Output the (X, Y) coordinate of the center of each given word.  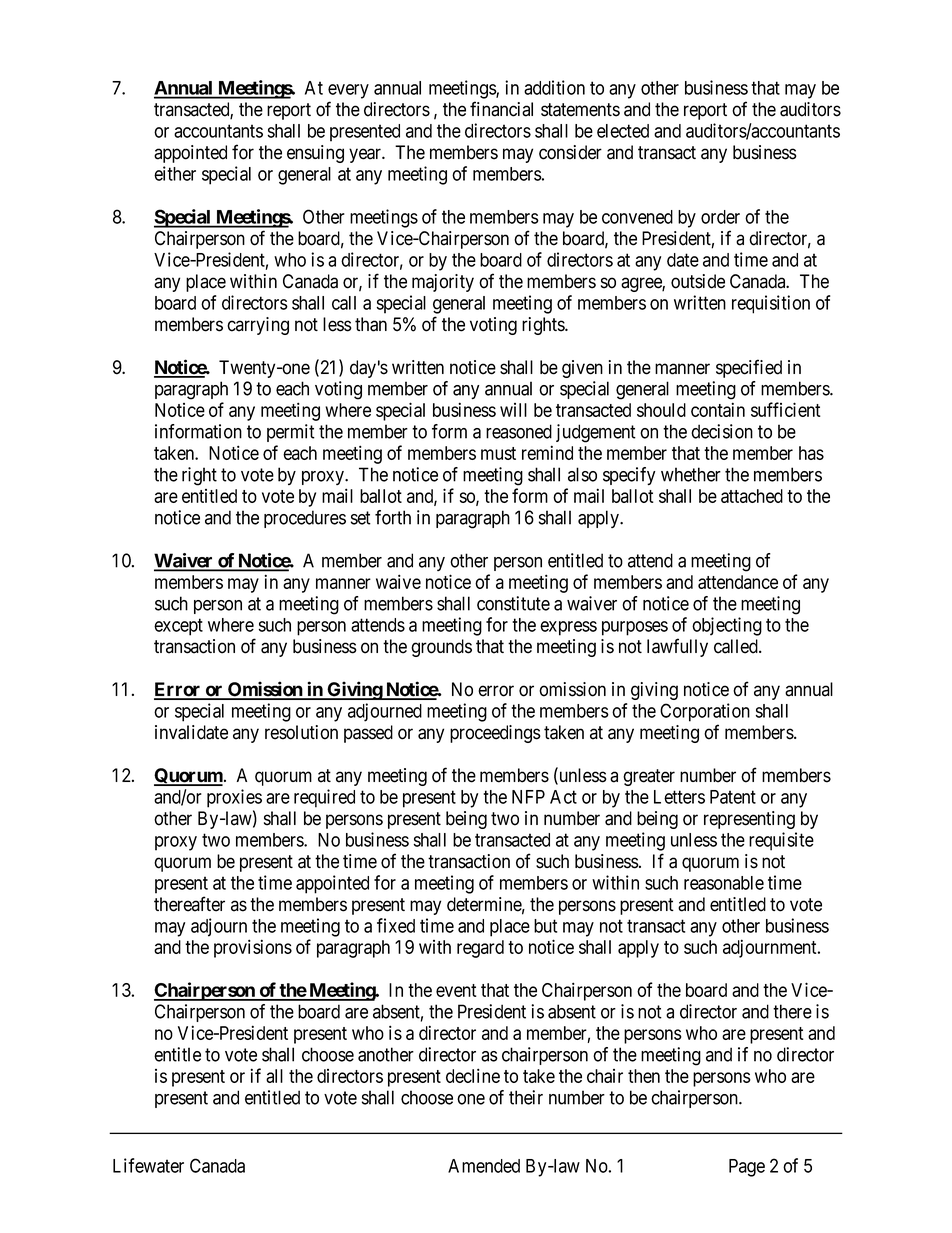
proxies (234, 798)
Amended (484, 1166)
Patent (733, 797)
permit (291, 433)
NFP (528, 797)
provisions (253, 948)
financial (501, 109)
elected (623, 131)
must (498, 453)
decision (722, 431)
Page (747, 1168)
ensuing (315, 154)
